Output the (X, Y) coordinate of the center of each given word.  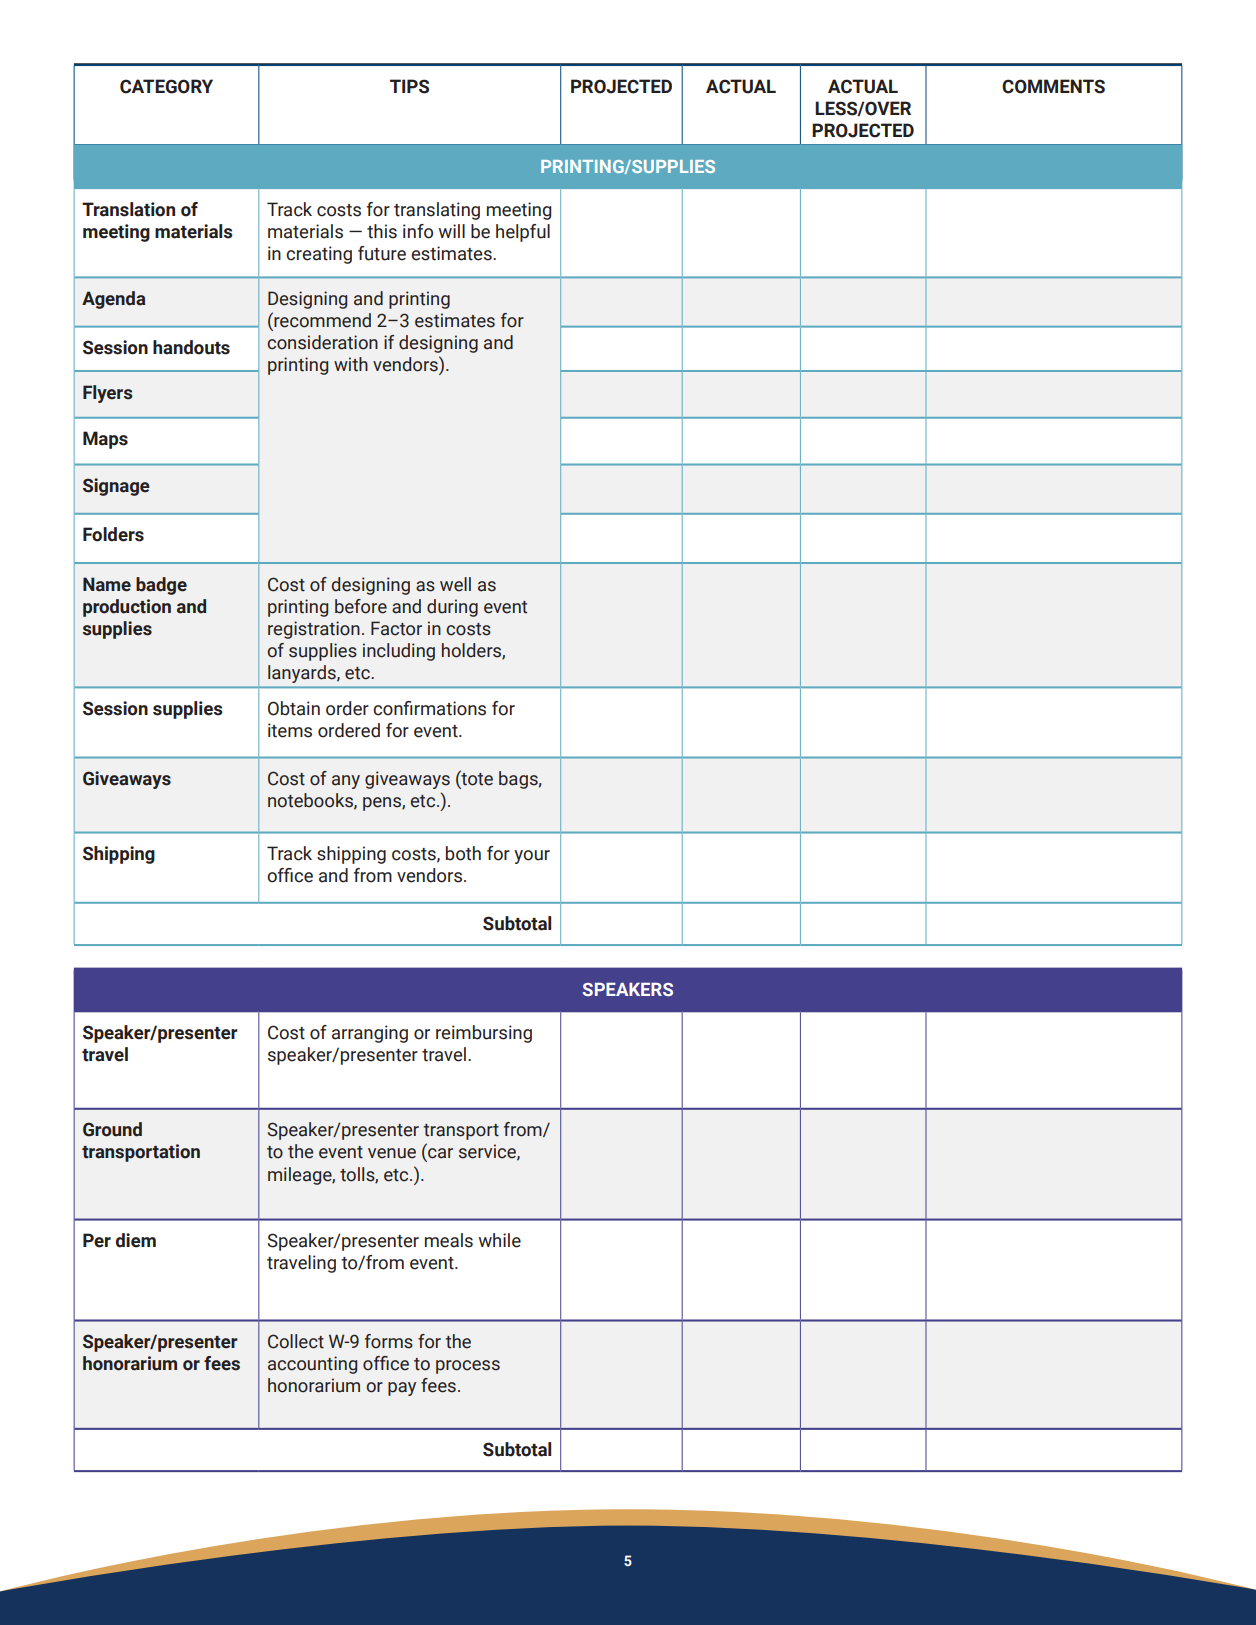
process (468, 1367)
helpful (523, 233)
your (532, 857)
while (500, 1240)
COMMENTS (1053, 86)
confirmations (429, 708)
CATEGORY (166, 86)
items (290, 730)
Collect (296, 1341)
